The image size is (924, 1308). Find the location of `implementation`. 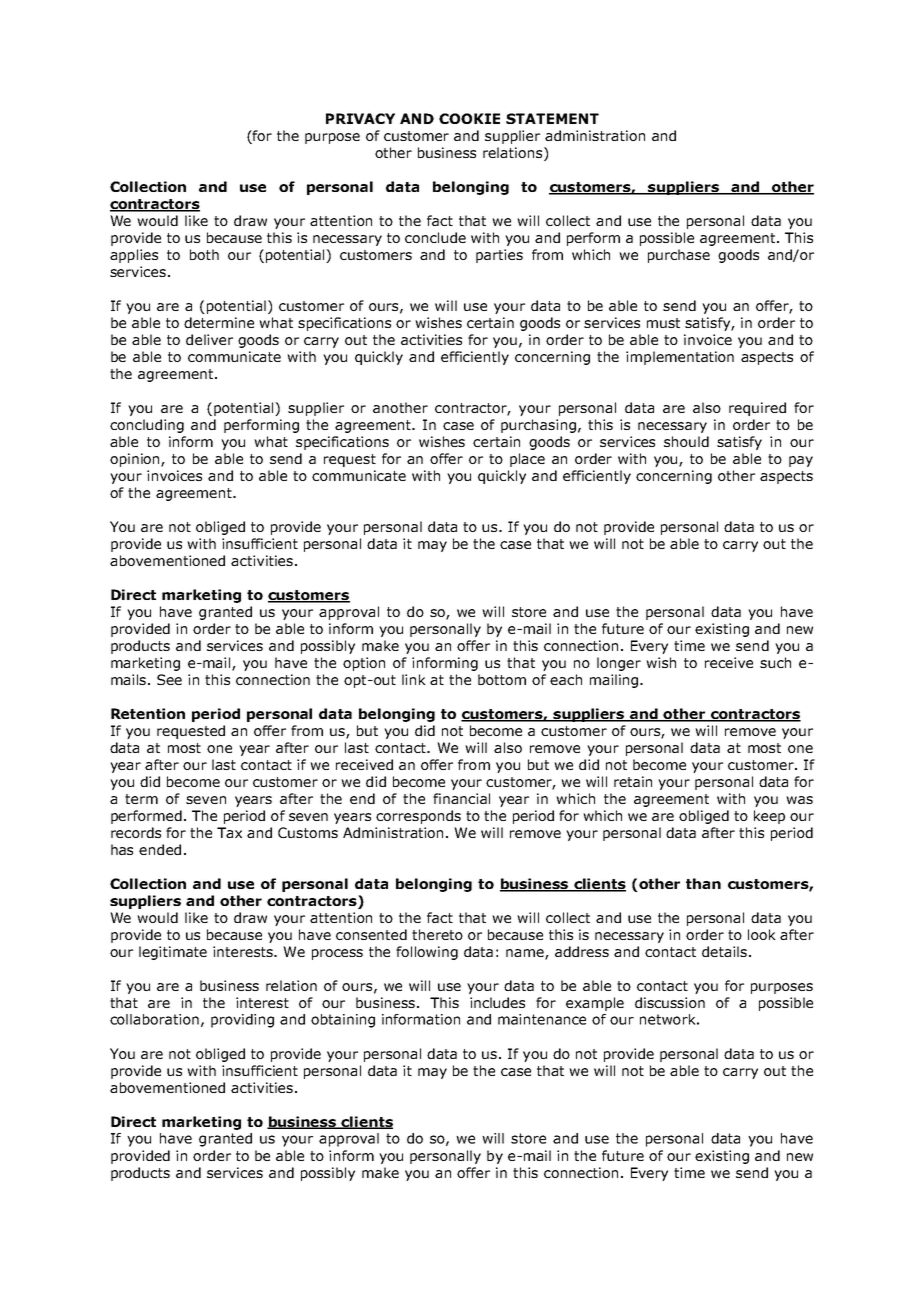

implementation is located at coordinates (680, 358).
